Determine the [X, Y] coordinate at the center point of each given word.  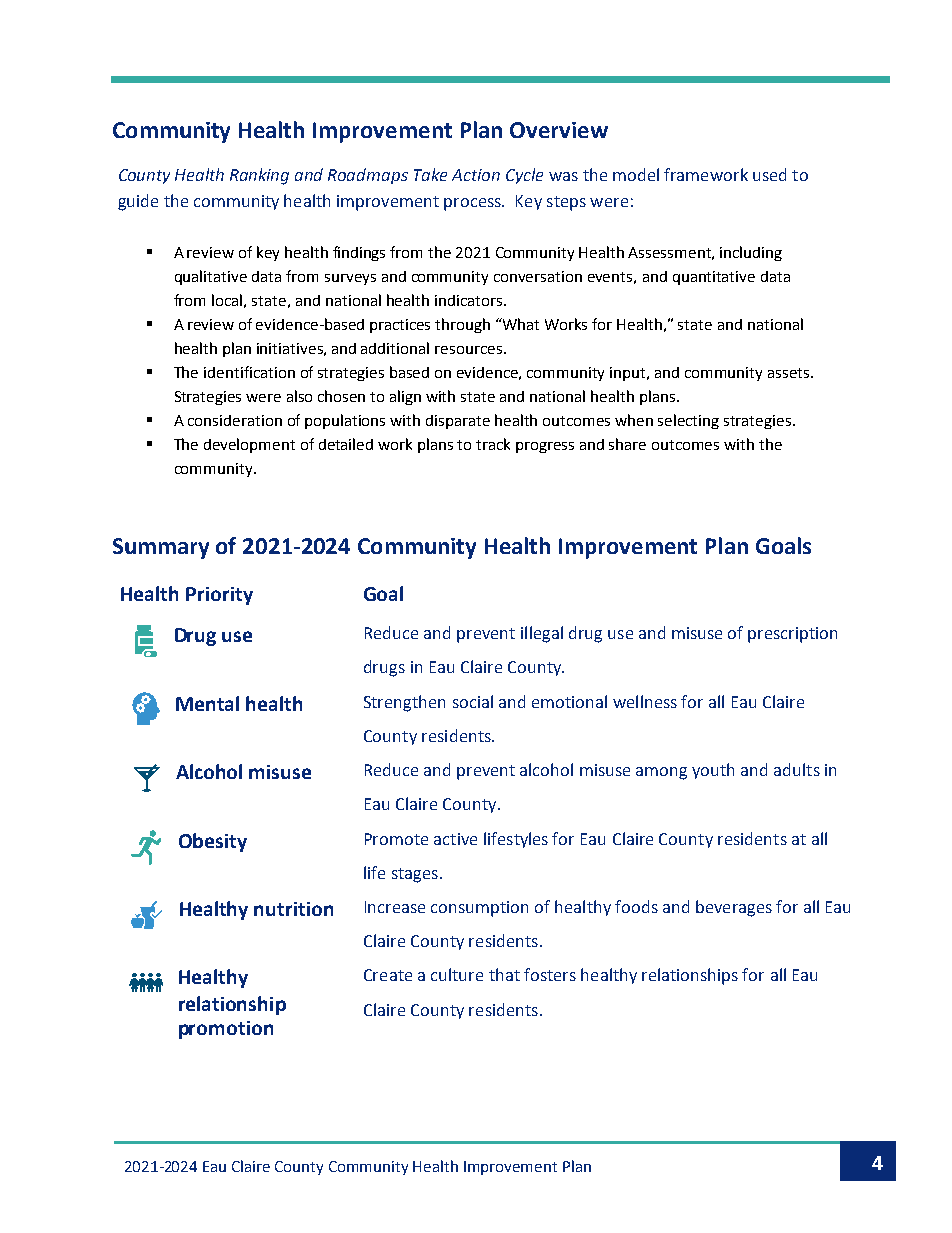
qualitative [211, 277]
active [455, 839]
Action [476, 175]
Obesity [213, 842]
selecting [688, 421]
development [249, 445]
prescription [792, 635]
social [473, 701]
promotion [226, 1030]
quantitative [714, 278]
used [769, 174]
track [493, 444]
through [462, 325]
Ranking [259, 176]
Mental [207, 703]
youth [713, 771]
